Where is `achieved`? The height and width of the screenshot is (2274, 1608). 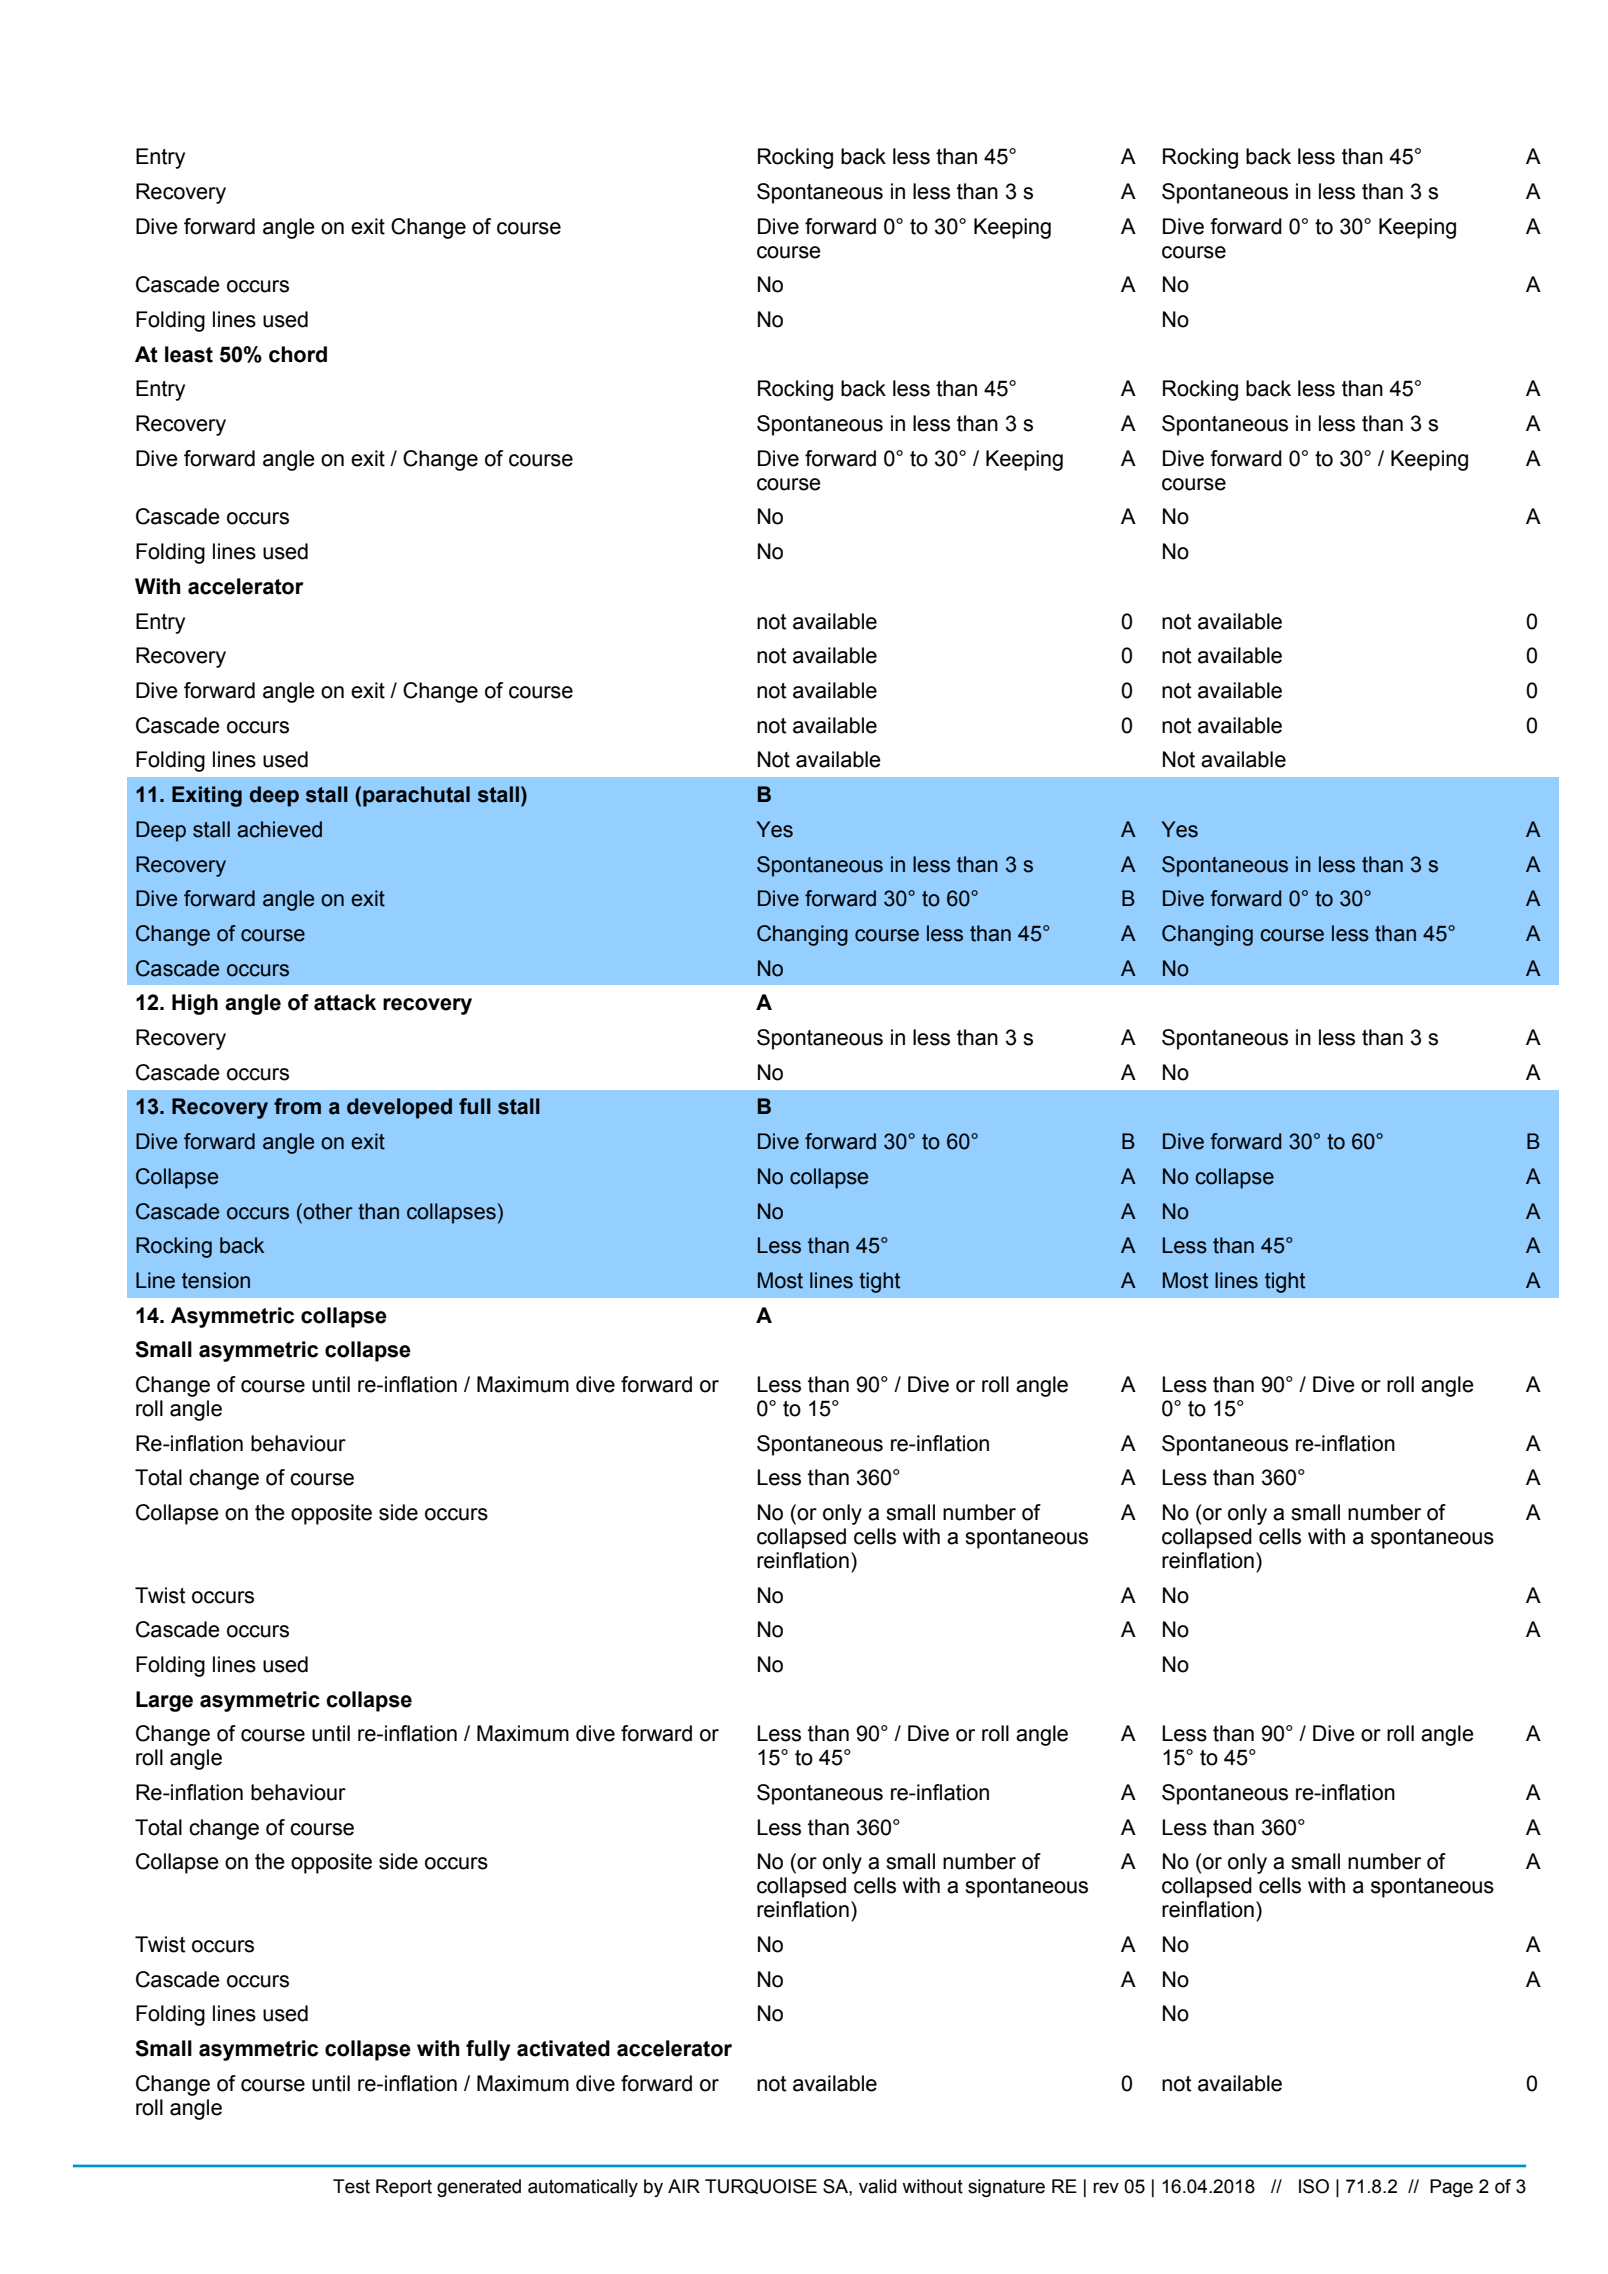 achieved is located at coordinates (279, 829).
